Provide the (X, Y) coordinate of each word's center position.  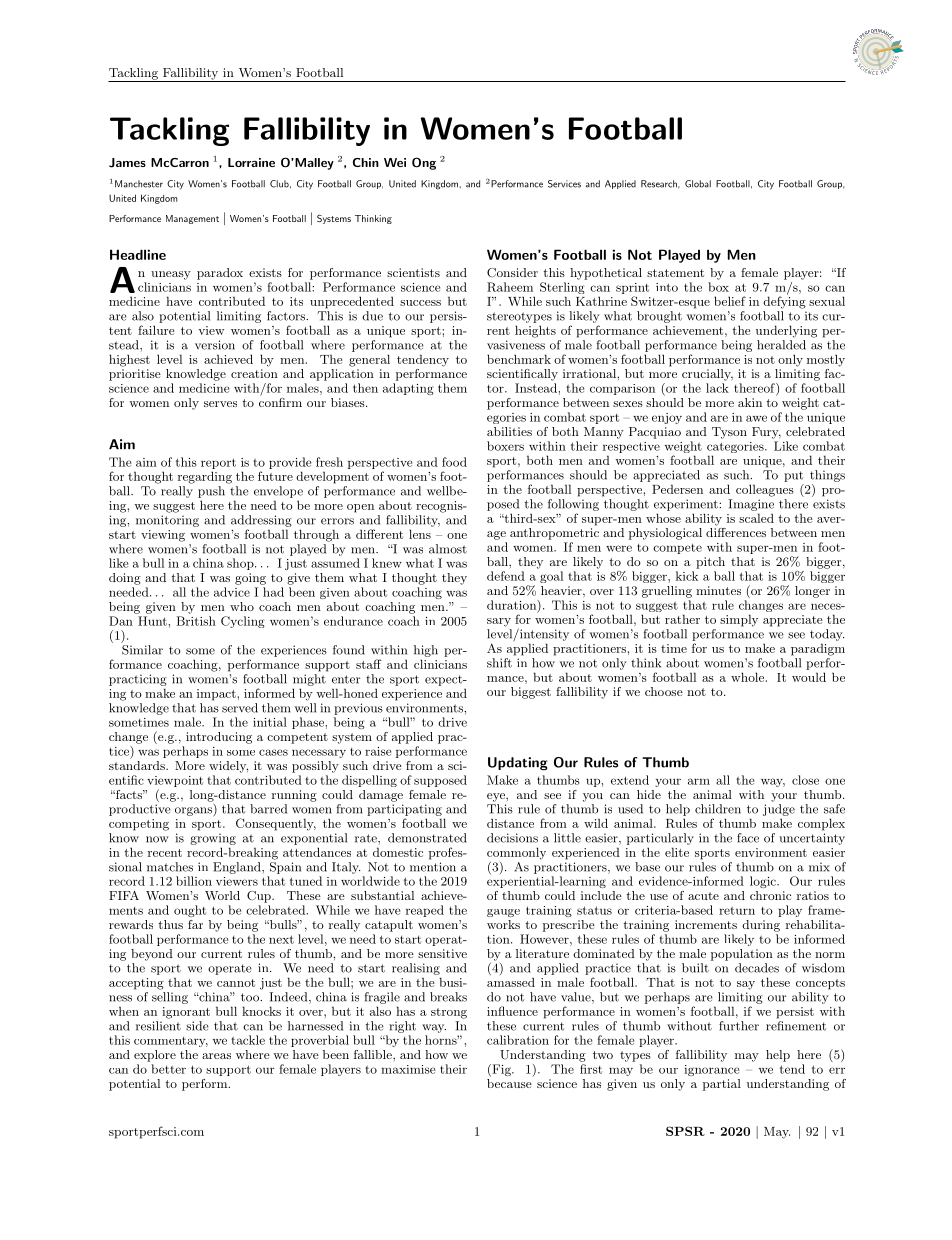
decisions (512, 838)
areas (216, 1056)
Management (192, 219)
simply (739, 620)
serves (220, 404)
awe (756, 418)
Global (698, 184)
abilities (509, 431)
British (196, 621)
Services (564, 184)
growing (213, 839)
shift (499, 663)
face (748, 838)
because (510, 1082)
